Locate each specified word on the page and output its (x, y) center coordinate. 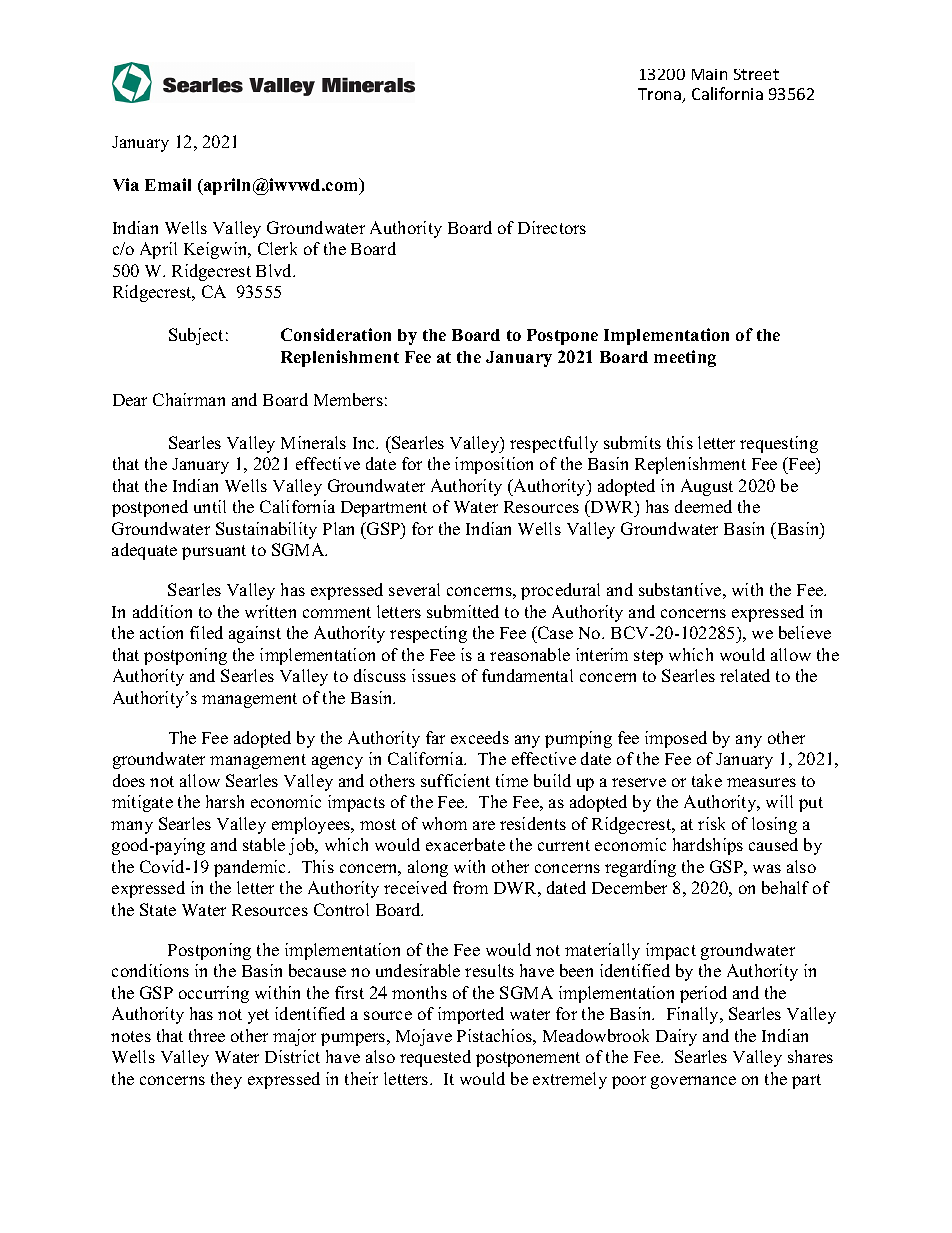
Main (709, 74)
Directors (552, 227)
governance (693, 1082)
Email (168, 184)
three (207, 1035)
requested (435, 1058)
